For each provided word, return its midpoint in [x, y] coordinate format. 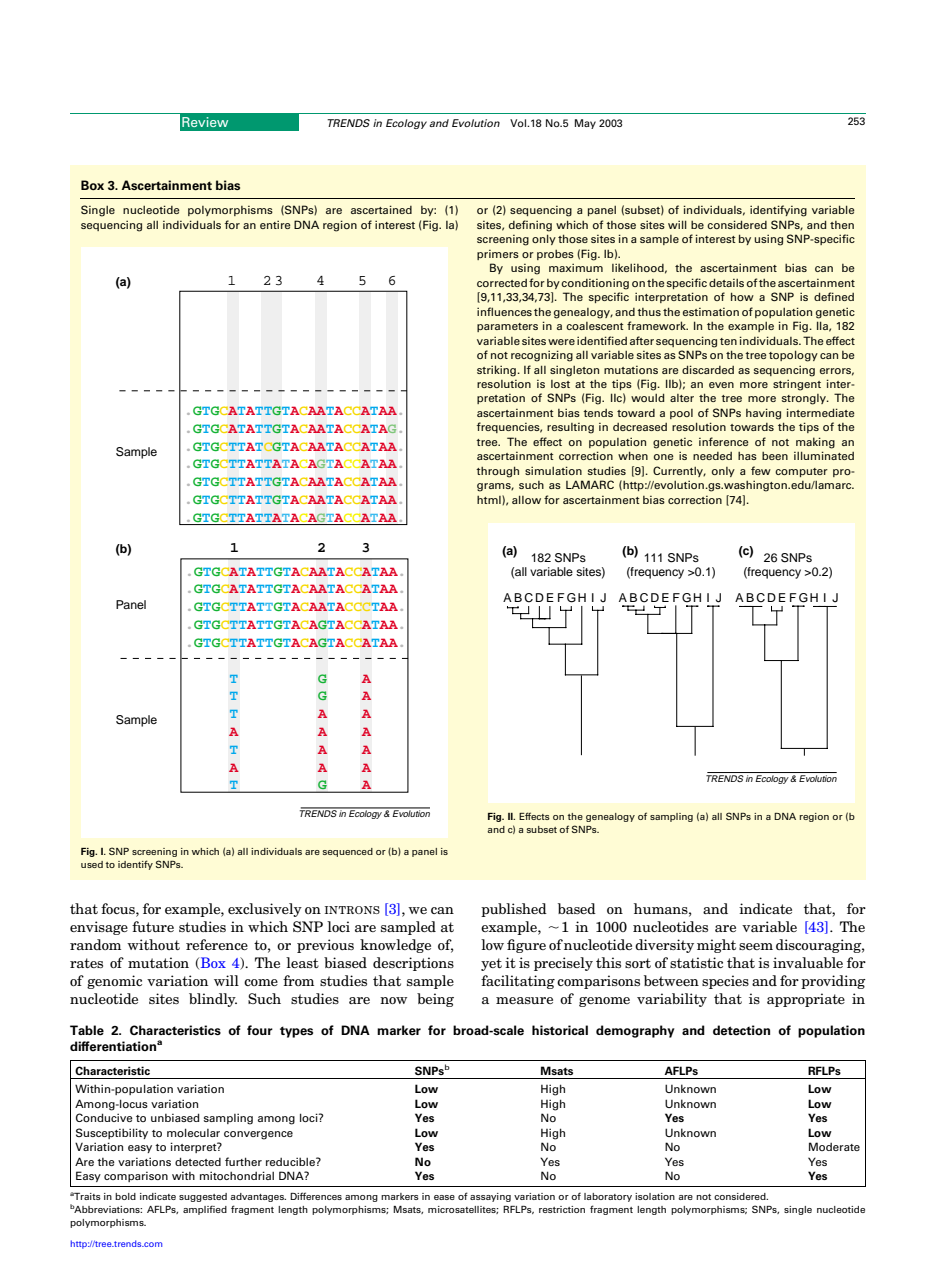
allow [526, 499]
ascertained [381, 209]
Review [205, 122]
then [842, 225]
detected [198, 1161]
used [92, 864]
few [761, 470]
